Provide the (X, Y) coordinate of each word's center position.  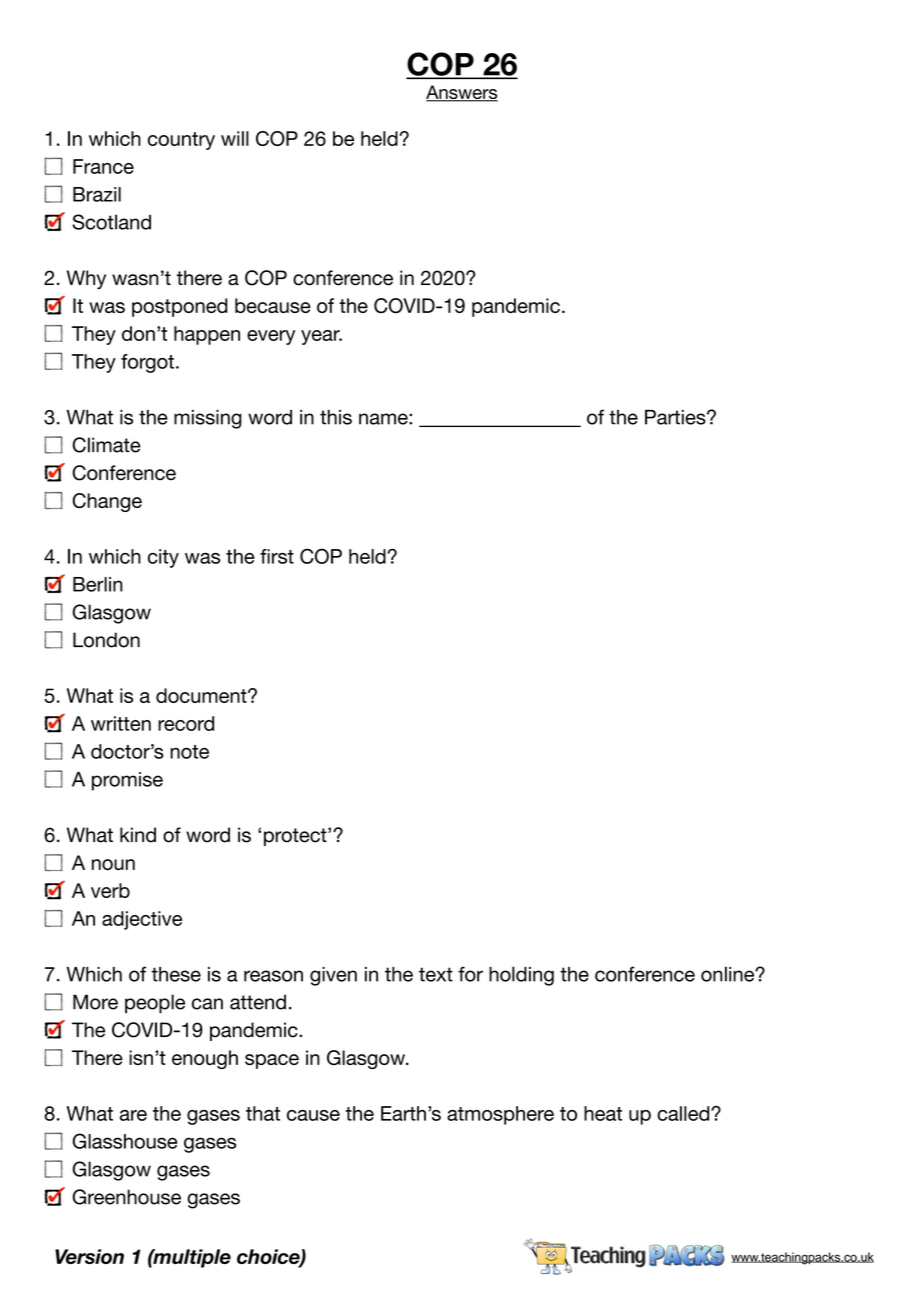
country (181, 141)
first (277, 556)
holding (521, 976)
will (235, 138)
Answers (462, 93)
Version (89, 1256)
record (186, 723)
